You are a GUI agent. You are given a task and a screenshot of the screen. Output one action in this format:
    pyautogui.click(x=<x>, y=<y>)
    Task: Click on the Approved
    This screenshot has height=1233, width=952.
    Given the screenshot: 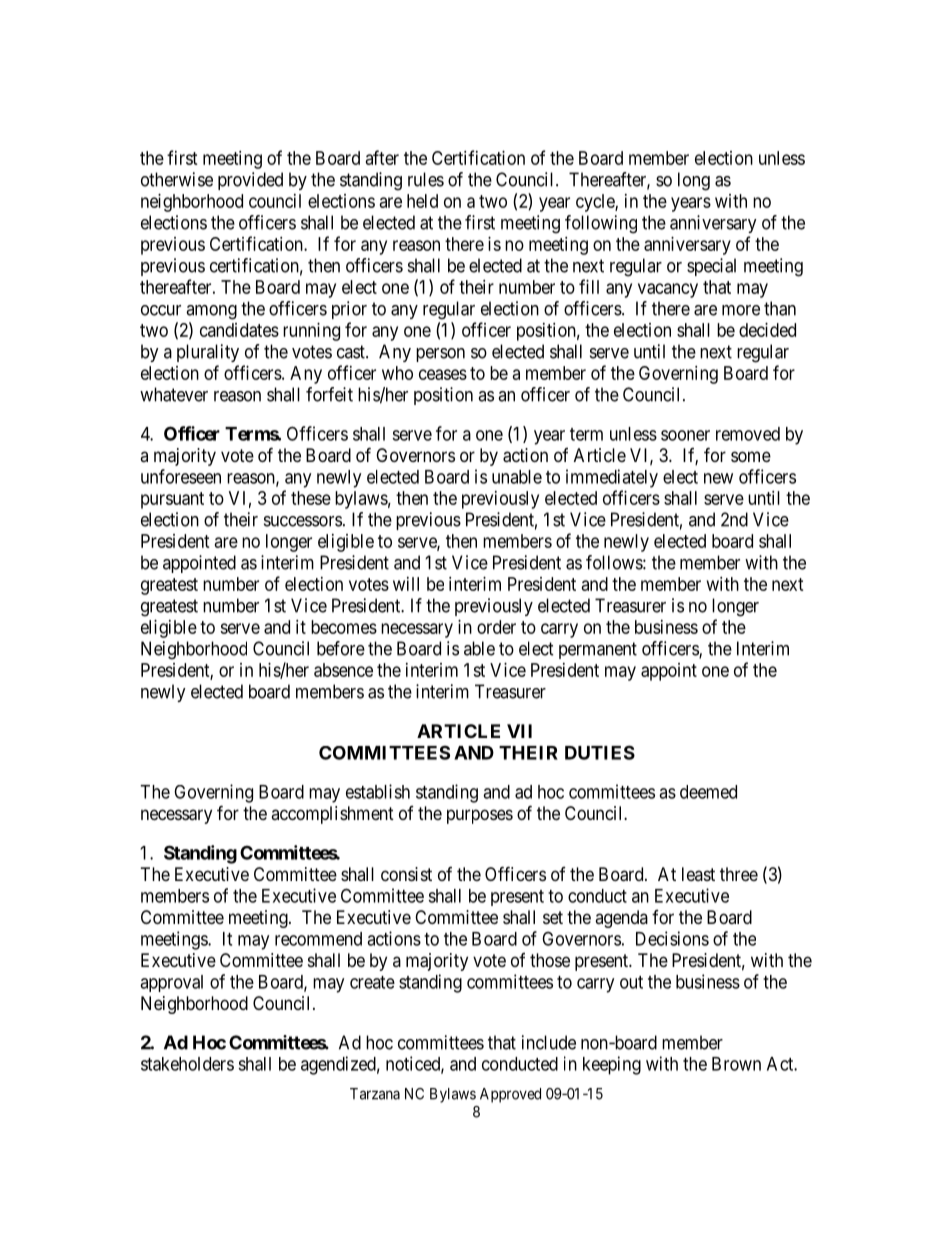 What is the action you would take?
    pyautogui.click(x=510, y=1095)
